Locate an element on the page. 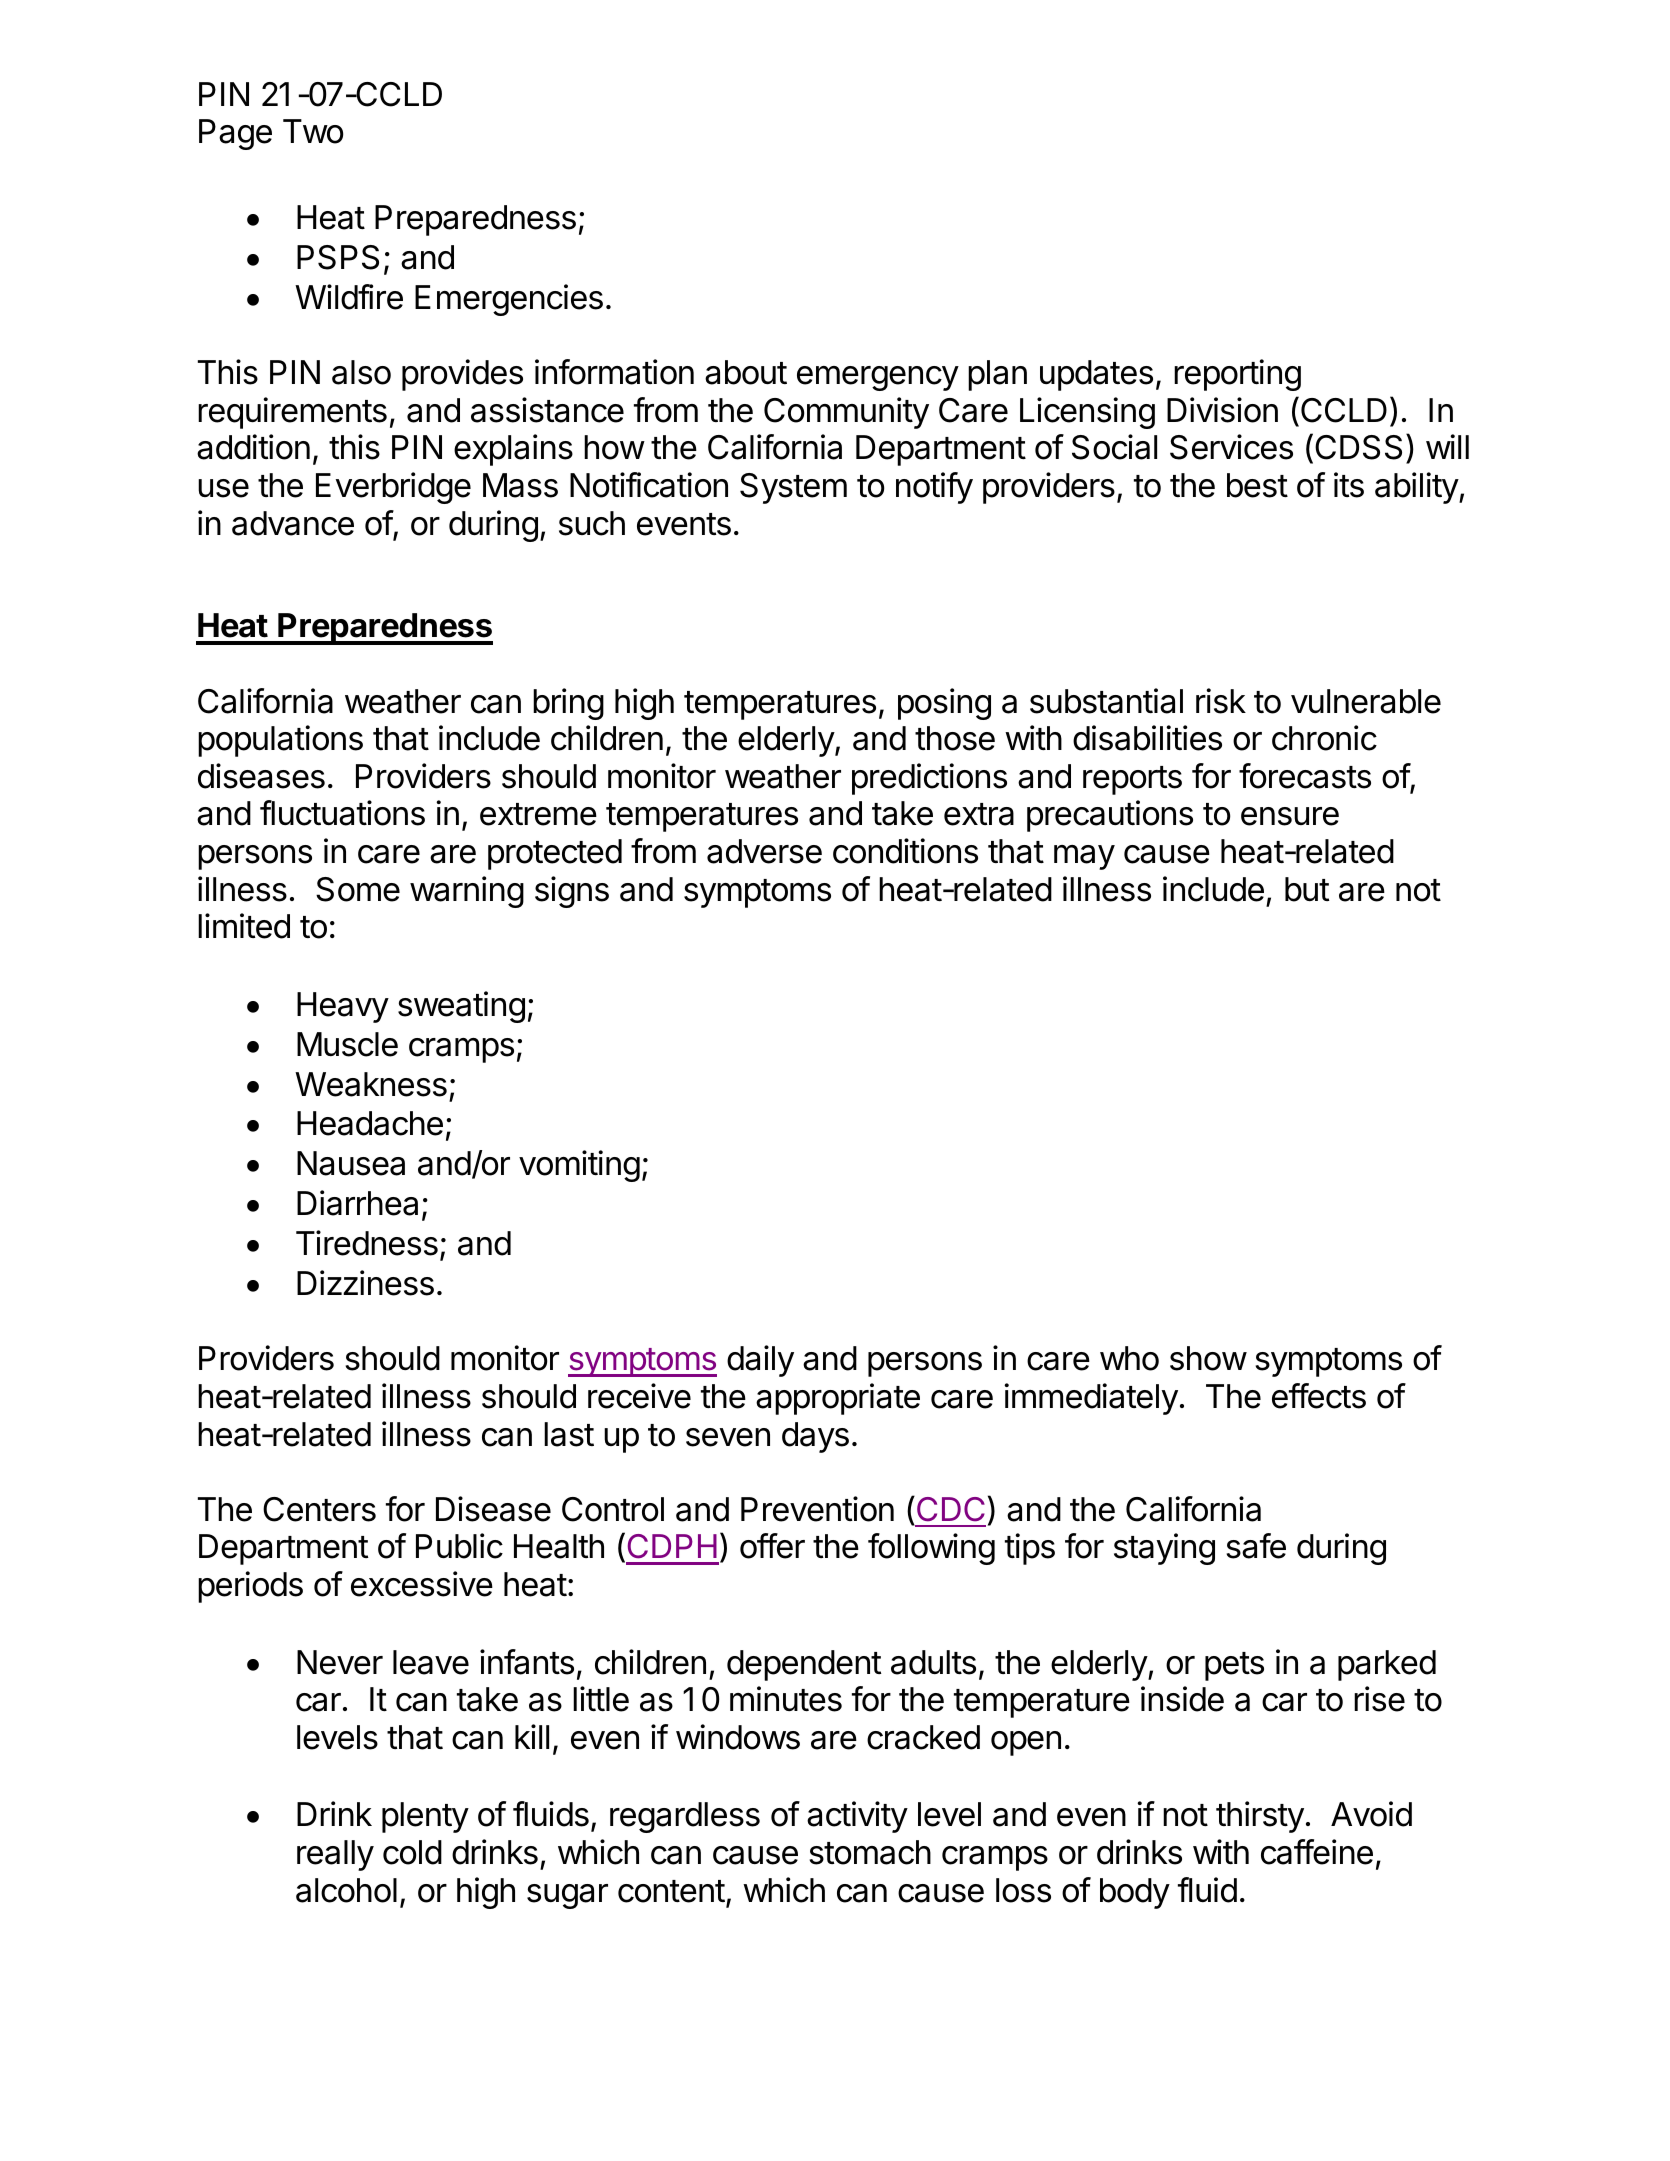 The height and width of the image is (2161, 1670). chronic is located at coordinates (1324, 738).
